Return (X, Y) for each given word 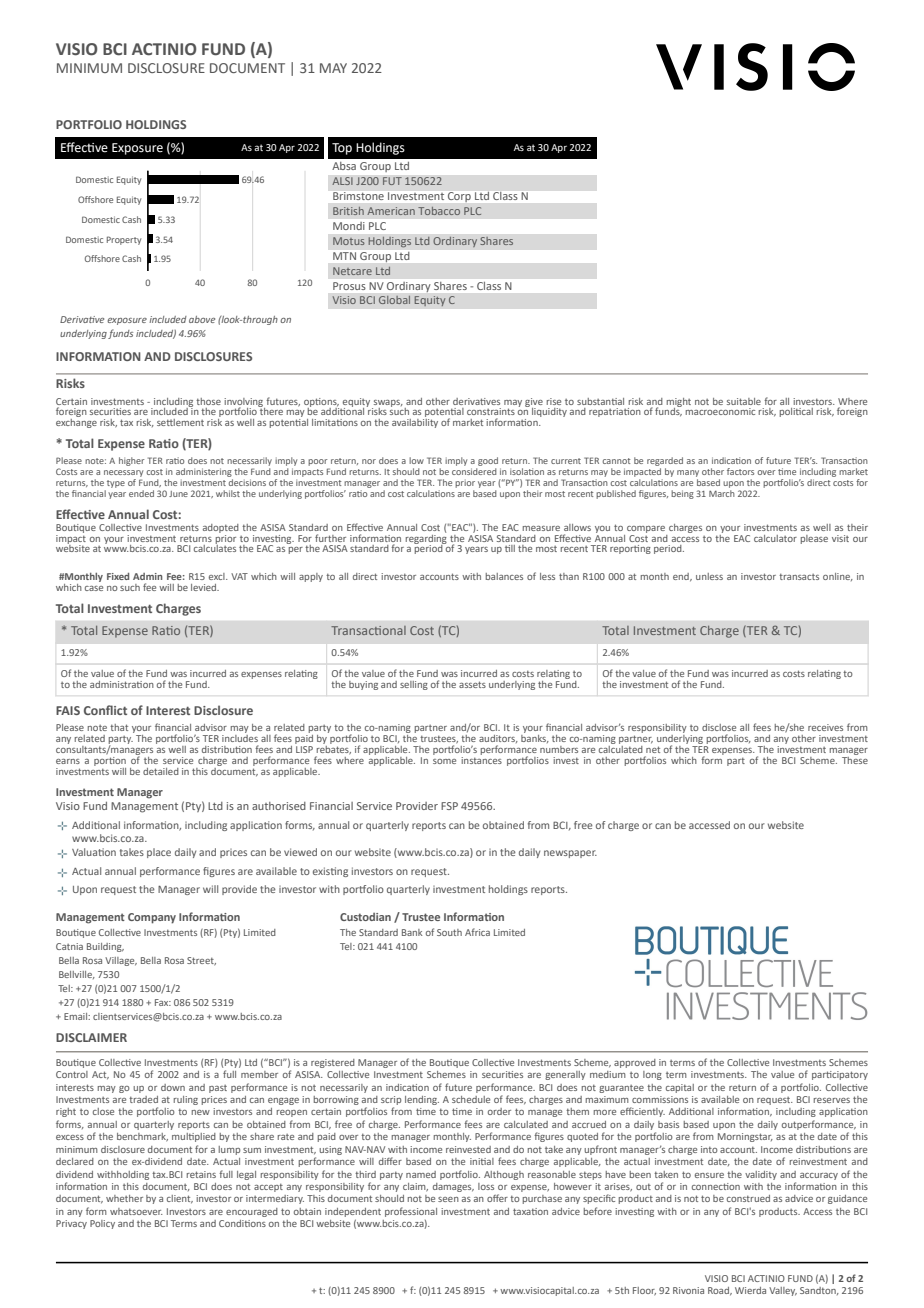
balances (504, 576)
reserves (832, 1100)
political (796, 412)
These (855, 759)
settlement (180, 422)
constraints (491, 411)
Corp (459, 197)
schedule (471, 1099)
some (444, 761)
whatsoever (136, 1211)
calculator (775, 538)
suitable (744, 401)
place (159, 853)
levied (205, 587)
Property (124, 240)
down (173, 1087)
